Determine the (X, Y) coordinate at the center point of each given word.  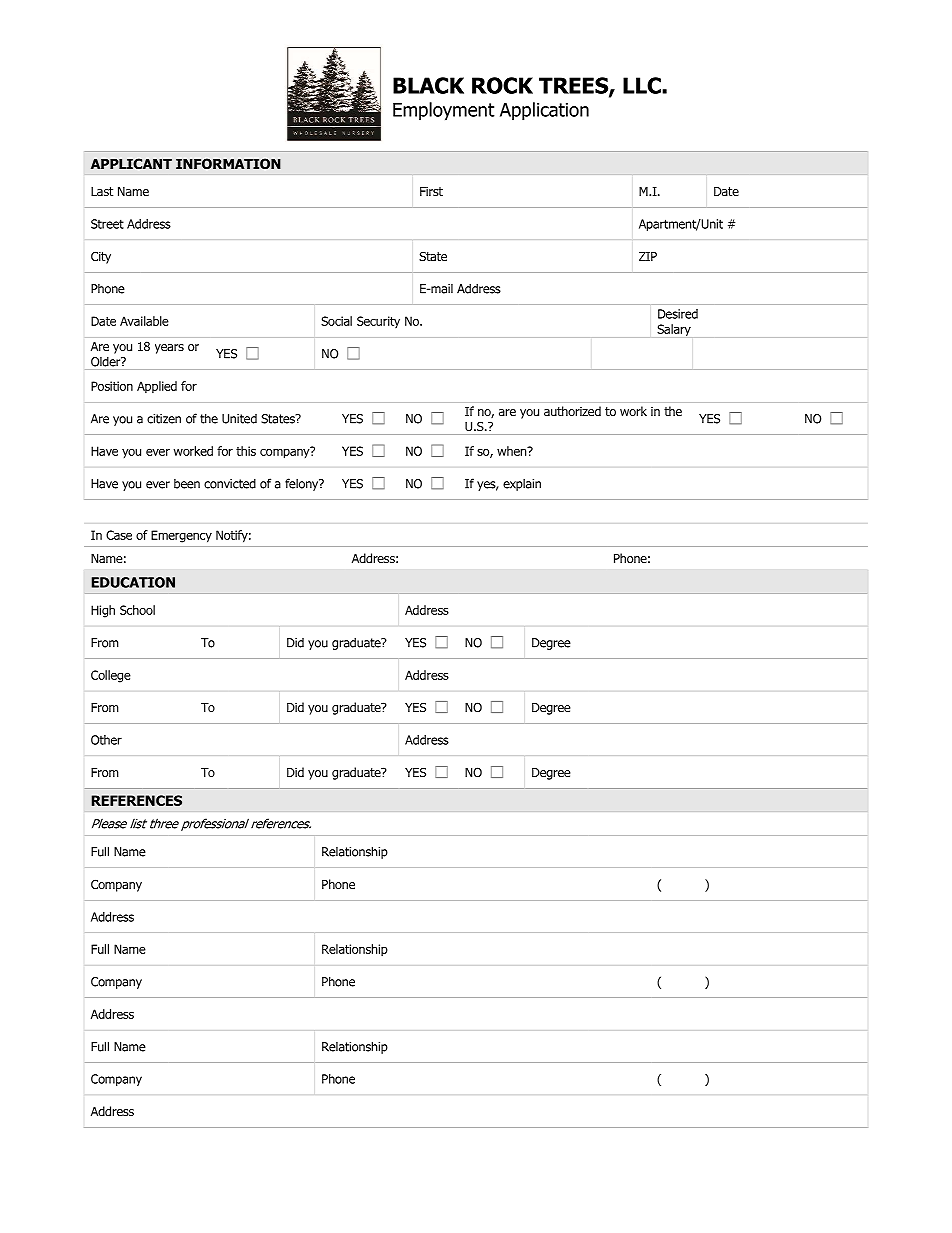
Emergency (181, 536)
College (111, 676)
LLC (643, 85)
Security (378, 322)
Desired (678, 314)
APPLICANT (131, 163)
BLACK (428, 85)
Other (106, 740)
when (513, 451)
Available (144, 321)
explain (522, 485)
